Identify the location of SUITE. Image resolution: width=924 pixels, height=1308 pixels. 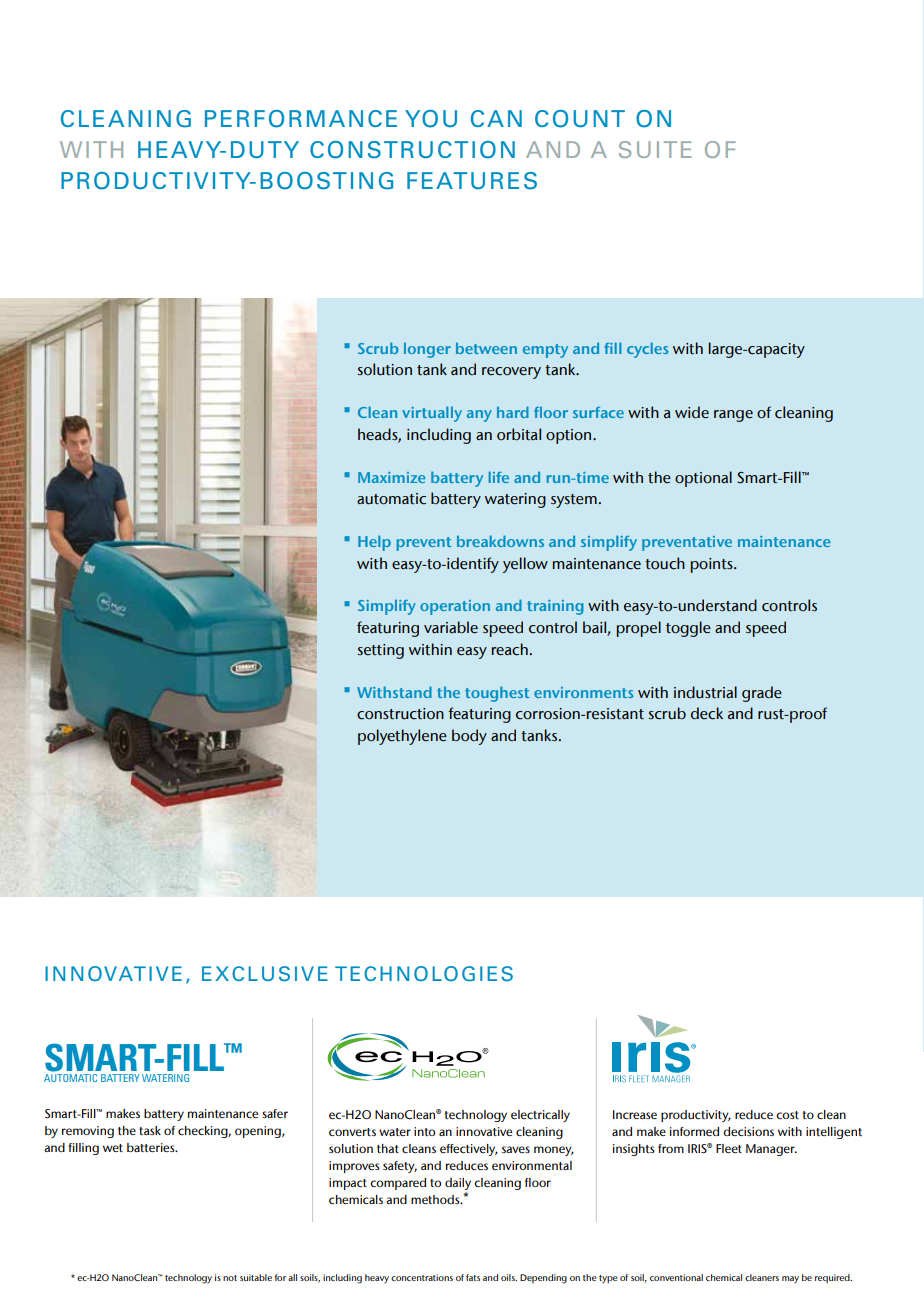
(655, 149).
